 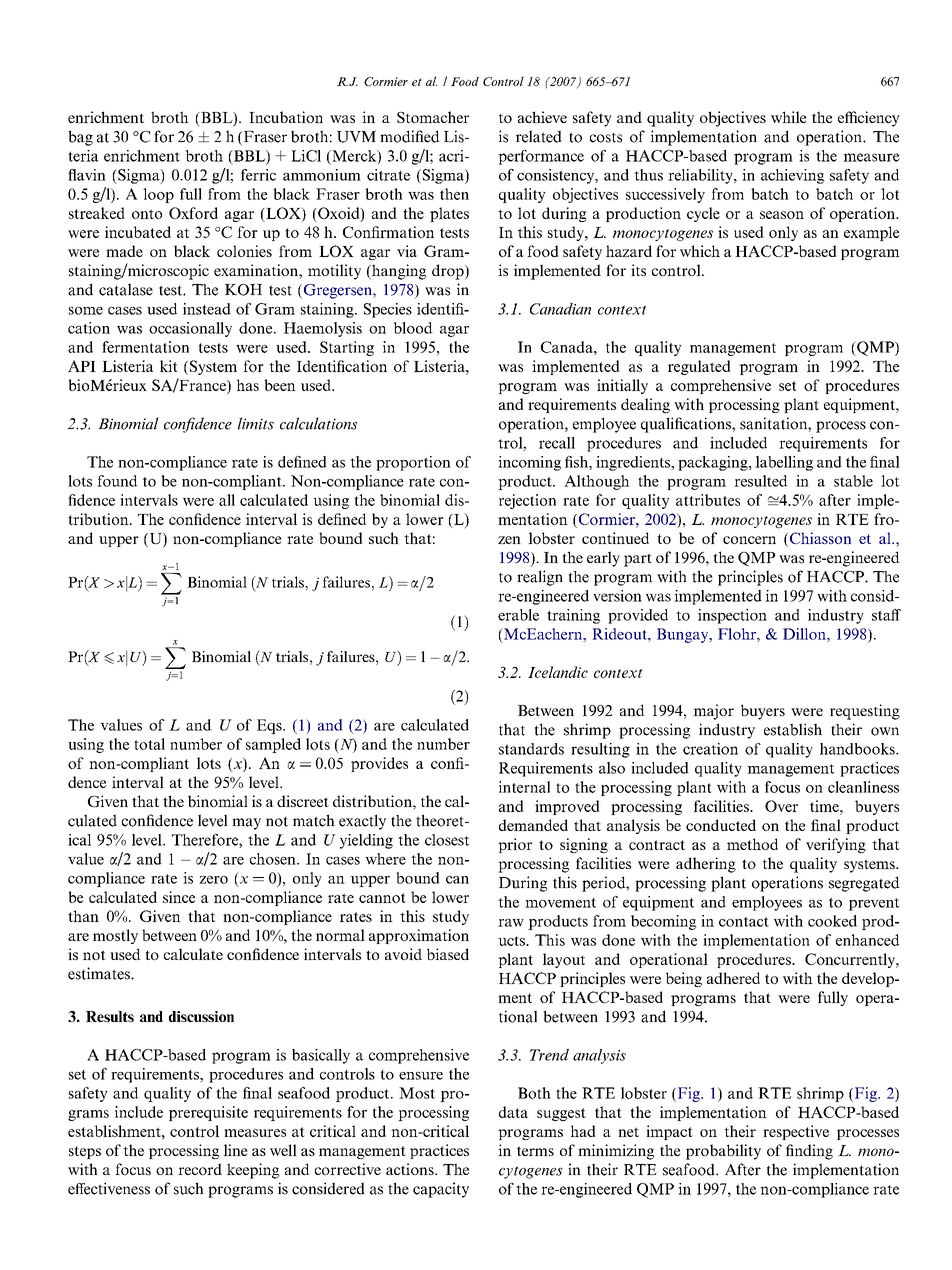 What do you see at coordinates (117, 481) in the image?
I see `found` at bounding box center [117, 481].
